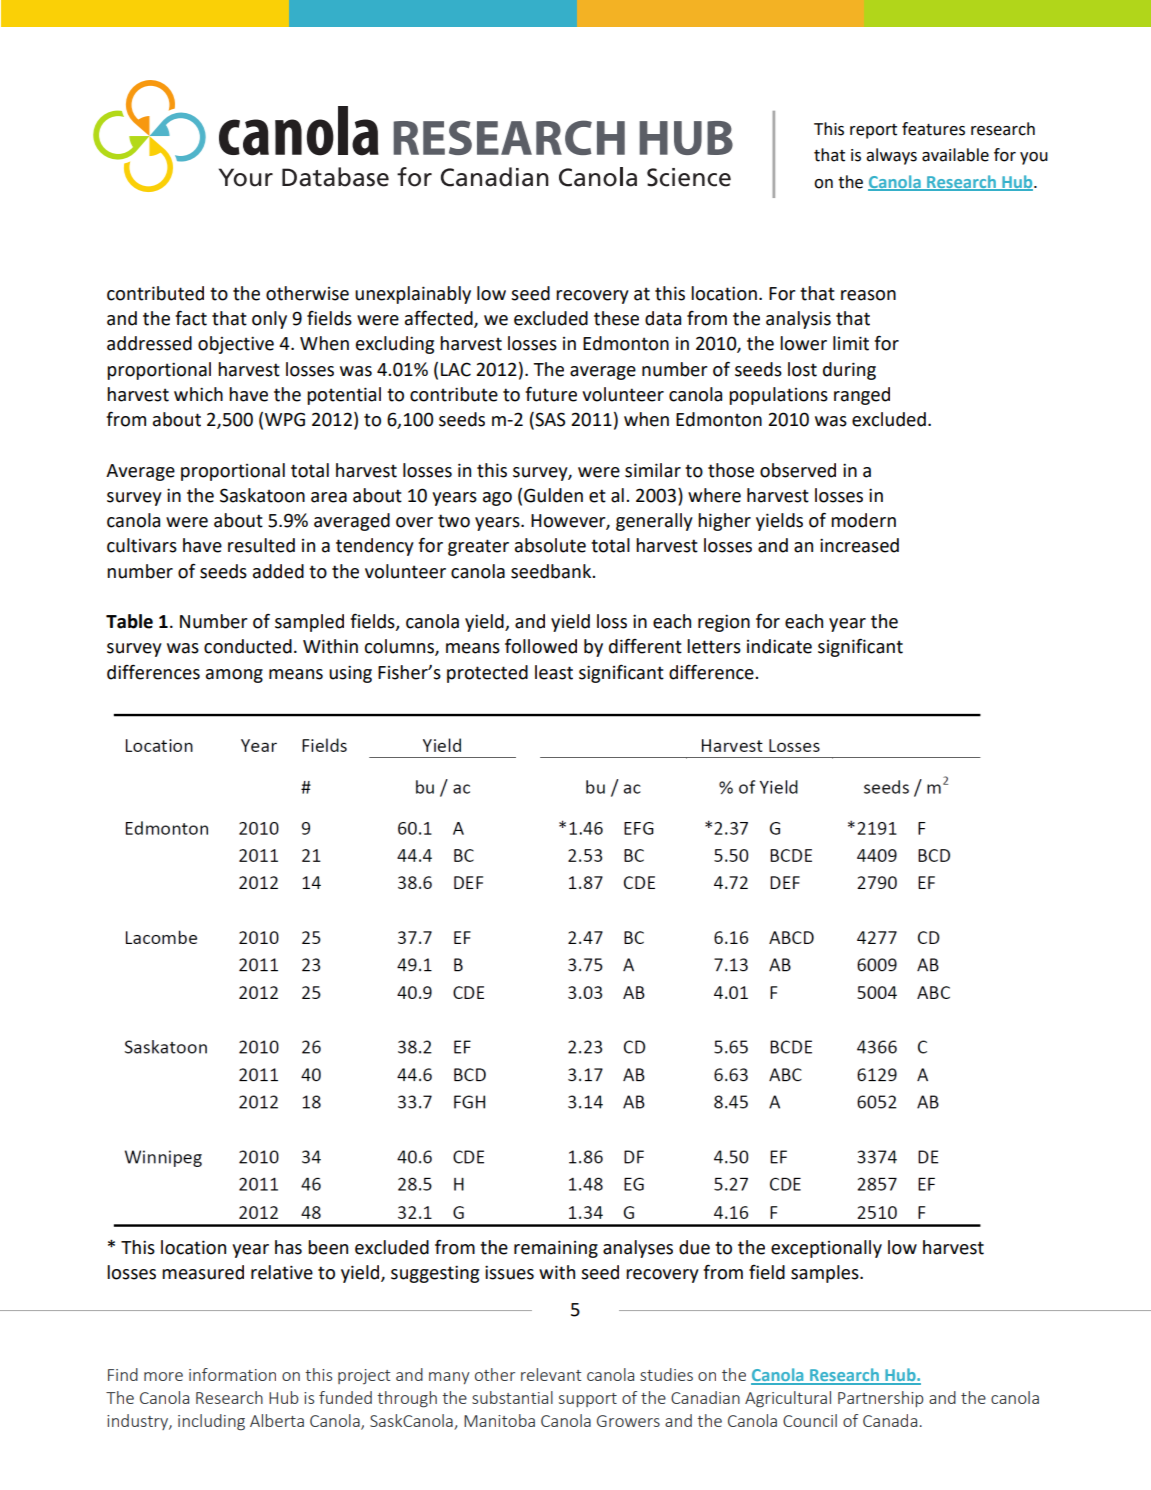  I want to click on exceptionally, so click(826, 1249).
